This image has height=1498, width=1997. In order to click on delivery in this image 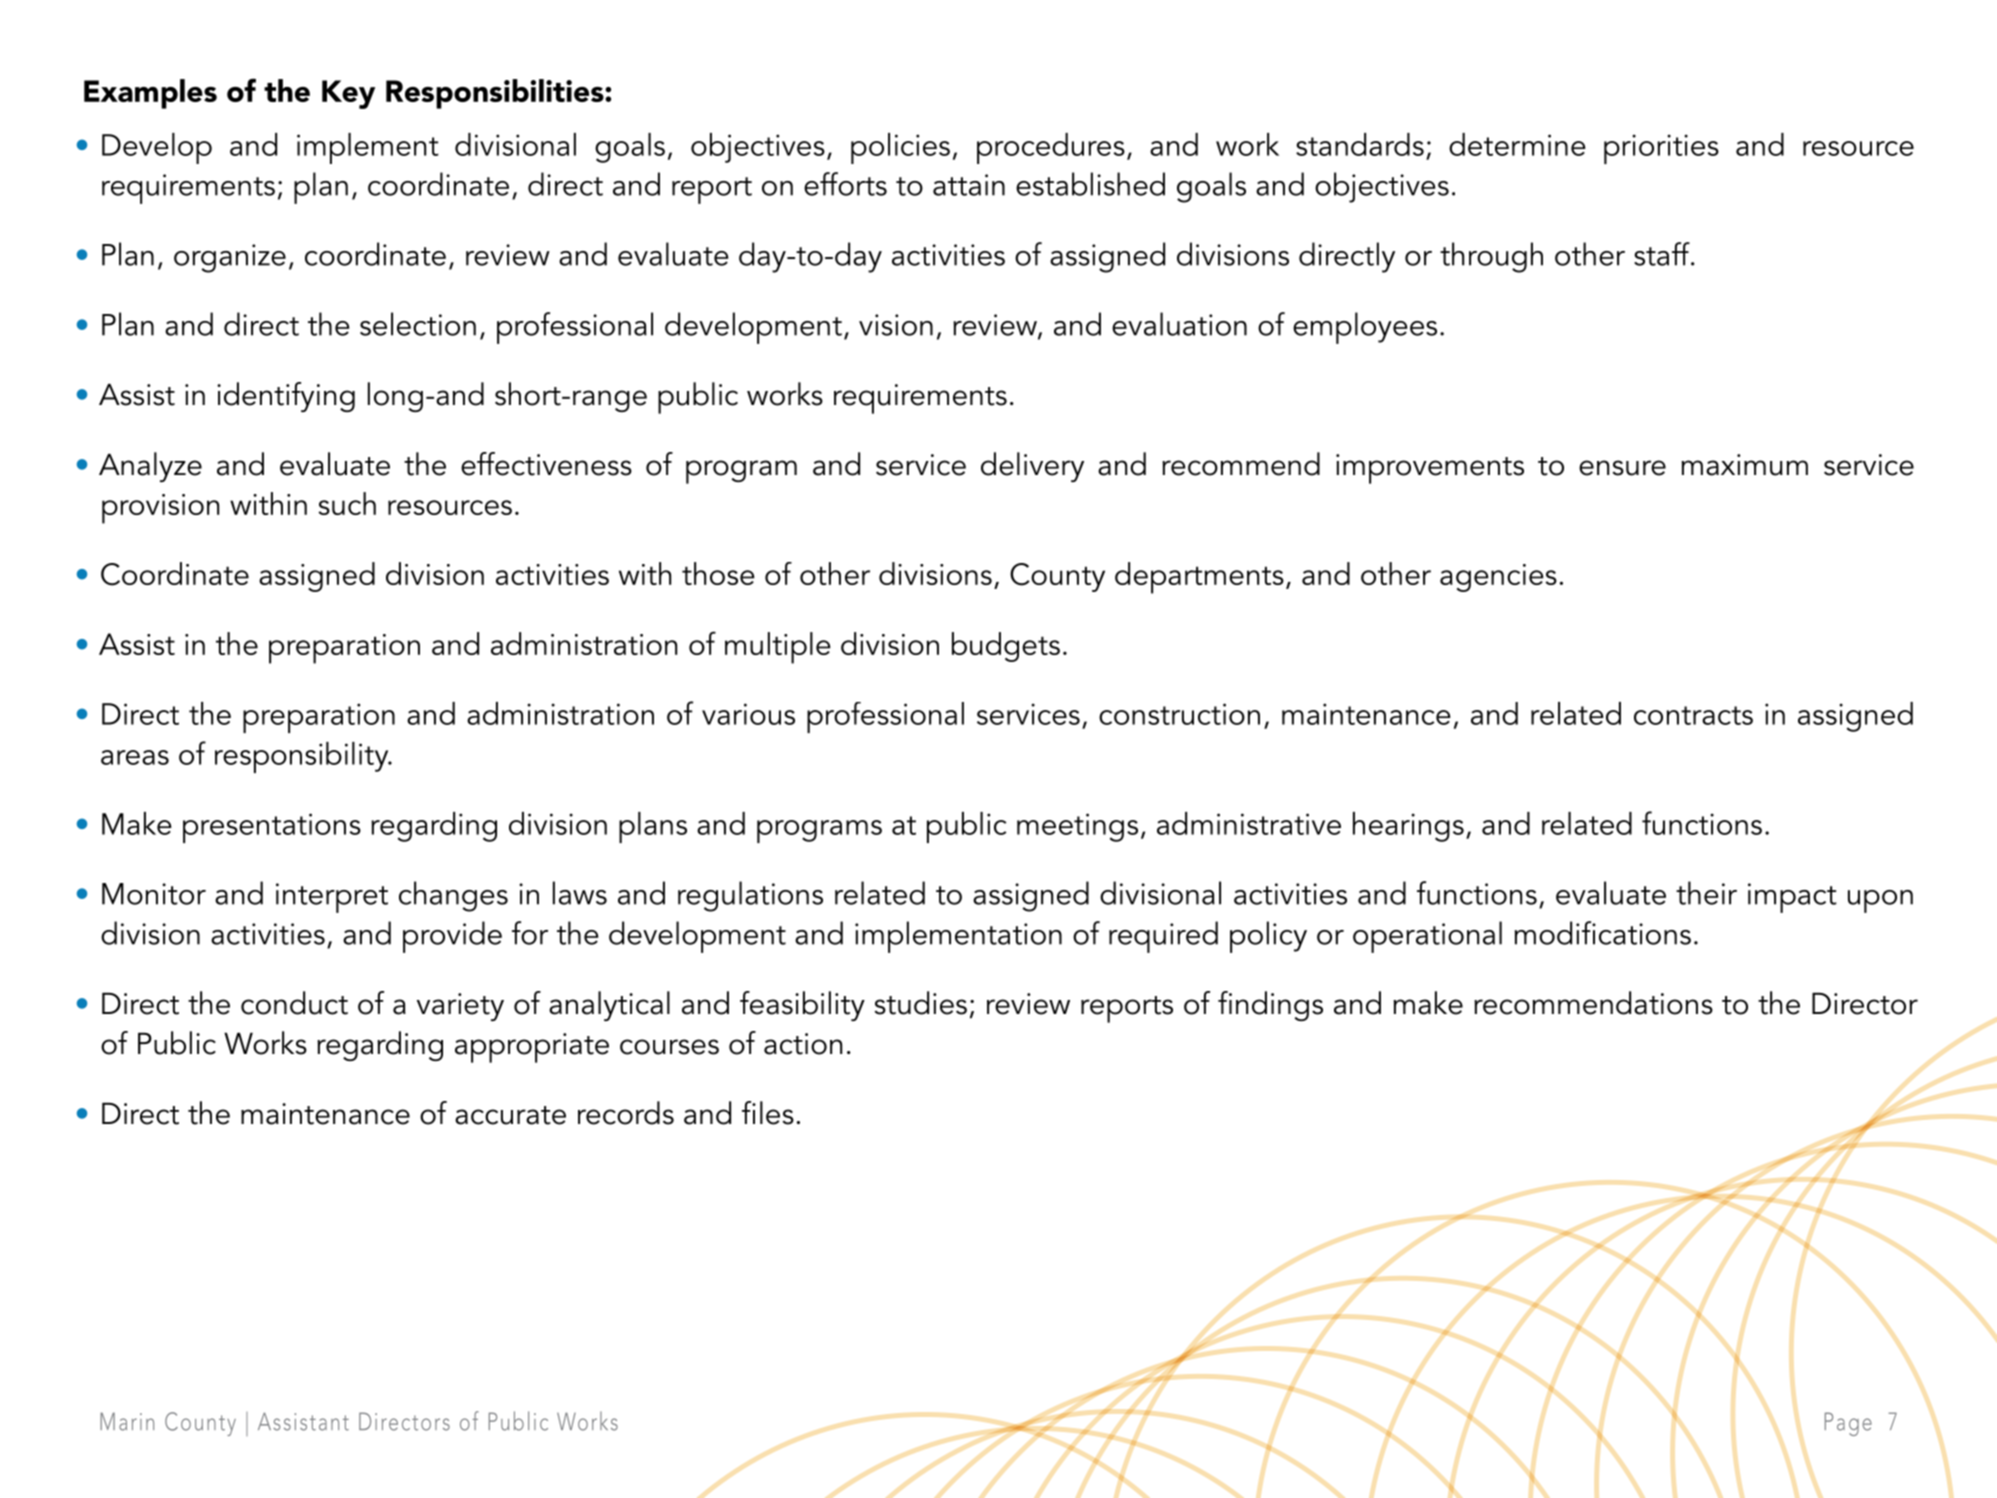, I will do `click(1032, 467)`.
